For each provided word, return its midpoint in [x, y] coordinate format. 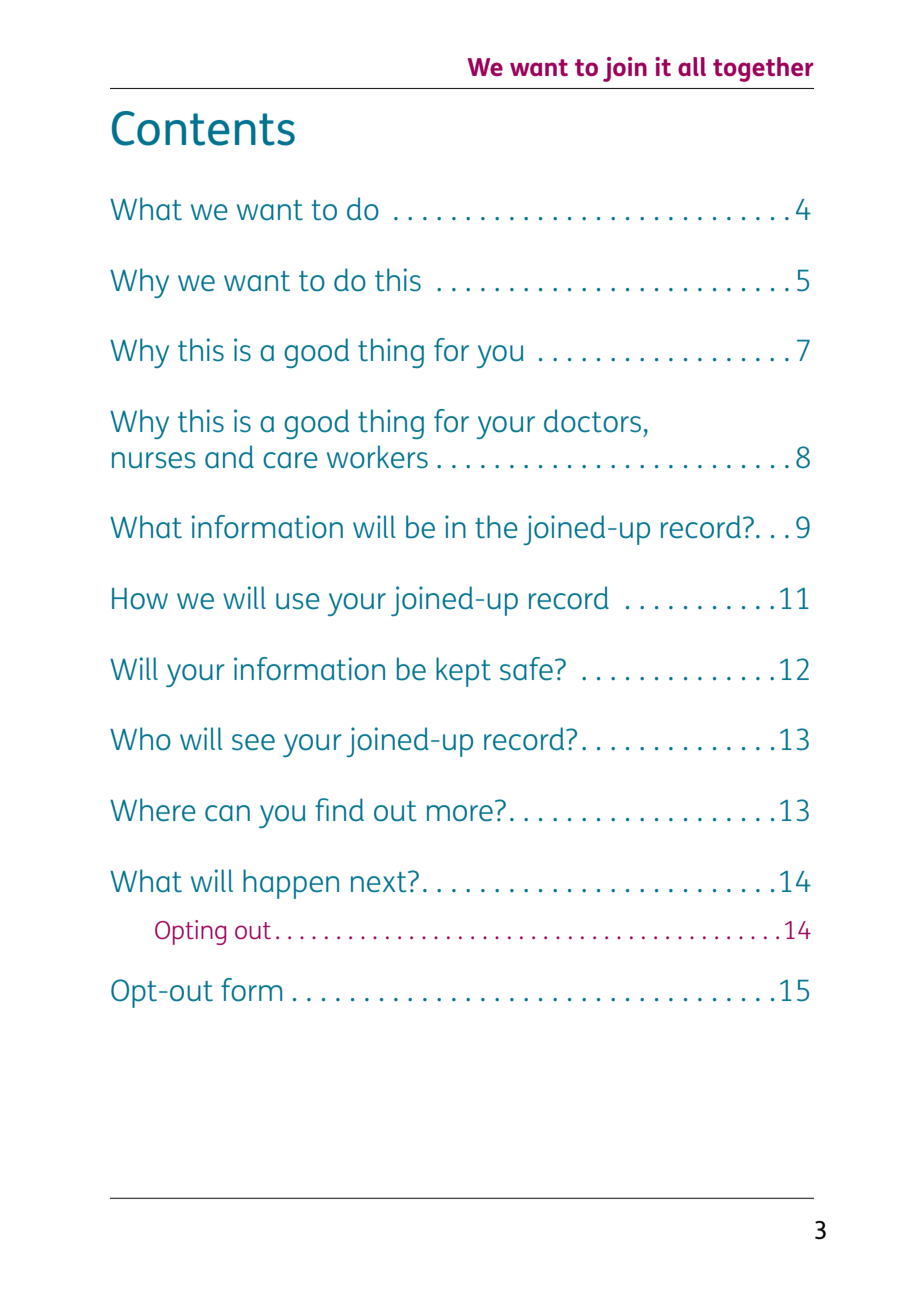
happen [291, 884]
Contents [203, 128]
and [229, 457]
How [140, 599]
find [339, 809]
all [692, 66]
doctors [592, 421]
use [298, 601]
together [763, 69]
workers [377, 457]
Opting [190, 932]
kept [463, 672]
